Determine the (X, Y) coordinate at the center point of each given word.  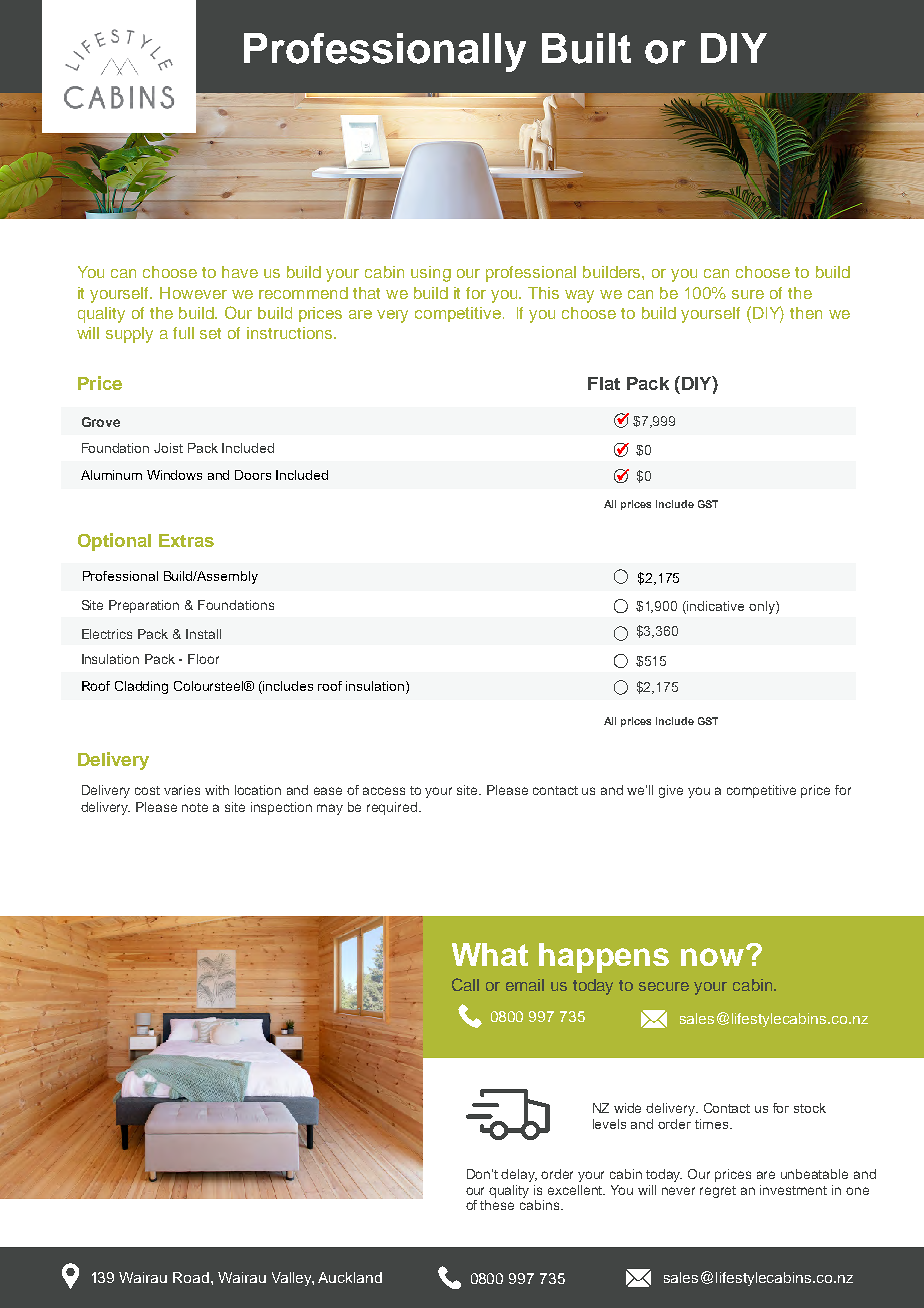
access (384, 791)
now (714, 956)
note (195, 807)
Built (586, 48)
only (763, 607)
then (806, 313)
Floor (203, 659)
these (497, 1205)
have (240, 272)
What (490, 954)
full (183, 333)
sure (748, 294)
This (543, 293)
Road (191, 1277)
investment (793, 1190)
